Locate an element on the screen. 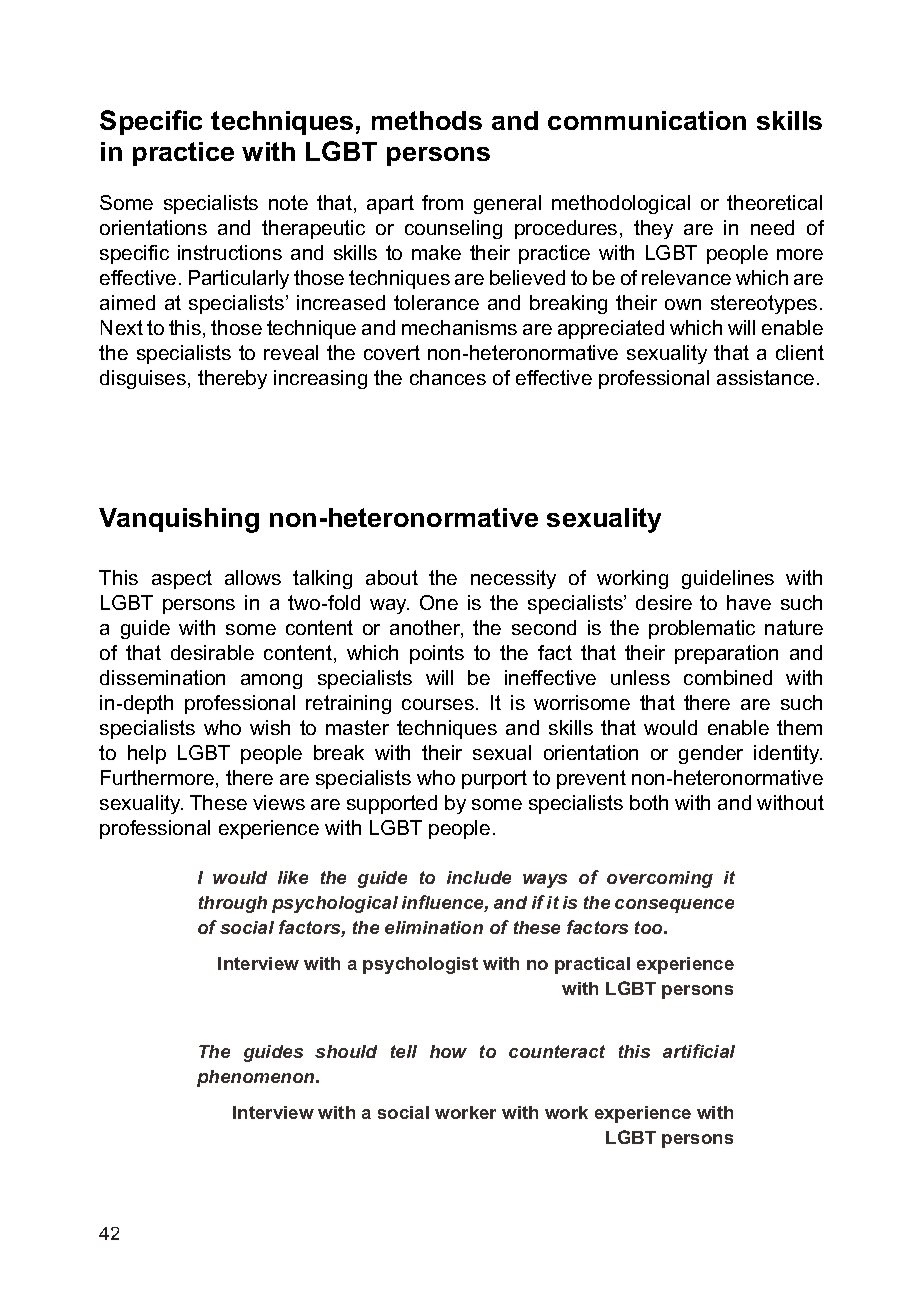 The width and height of the screenshot is (924, 1311). from is located at coordinates (442, 202).
